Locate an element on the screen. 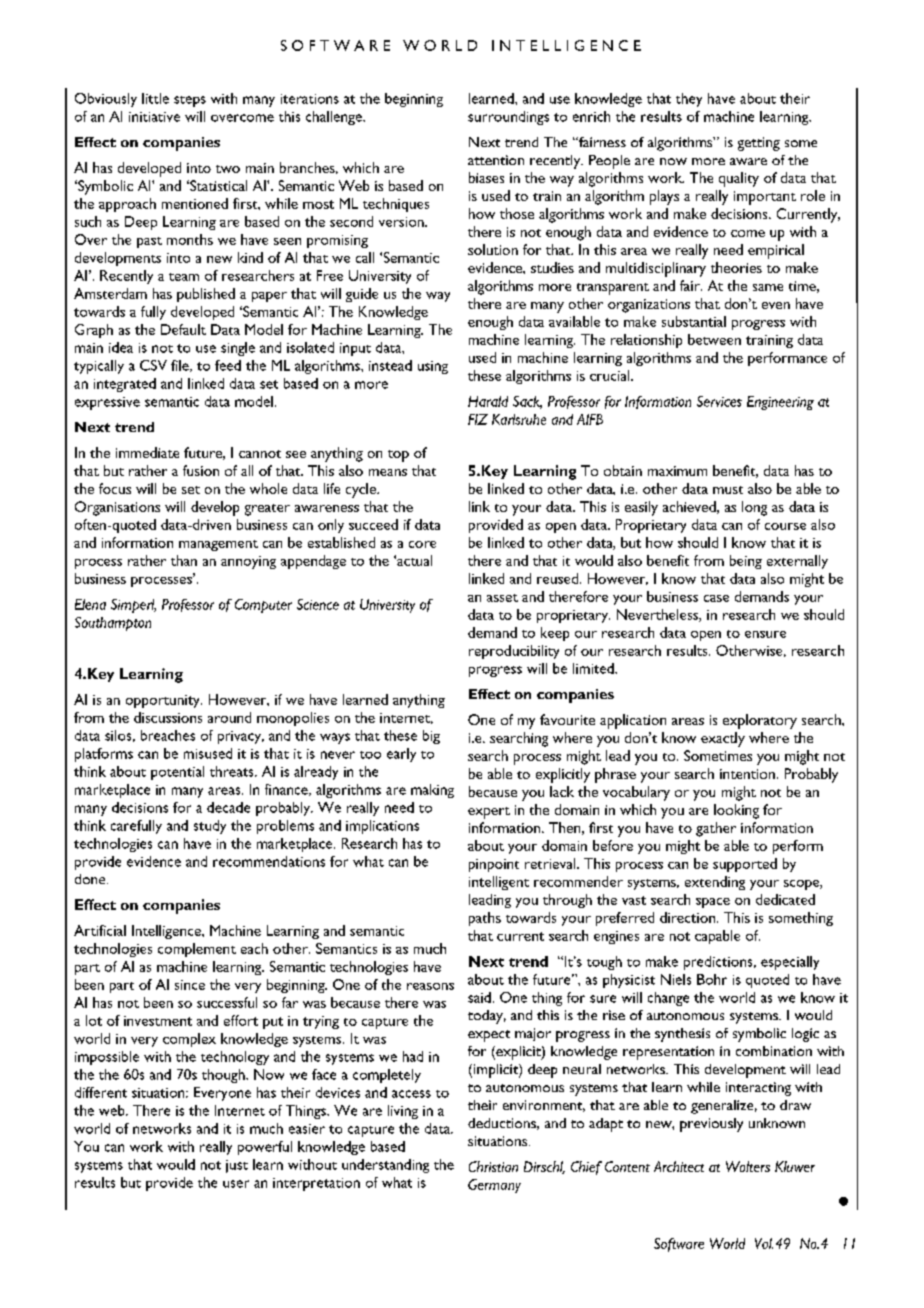 The height and width of the screenshot is (1308, 924). attention is located at coordinates (496, 160).
